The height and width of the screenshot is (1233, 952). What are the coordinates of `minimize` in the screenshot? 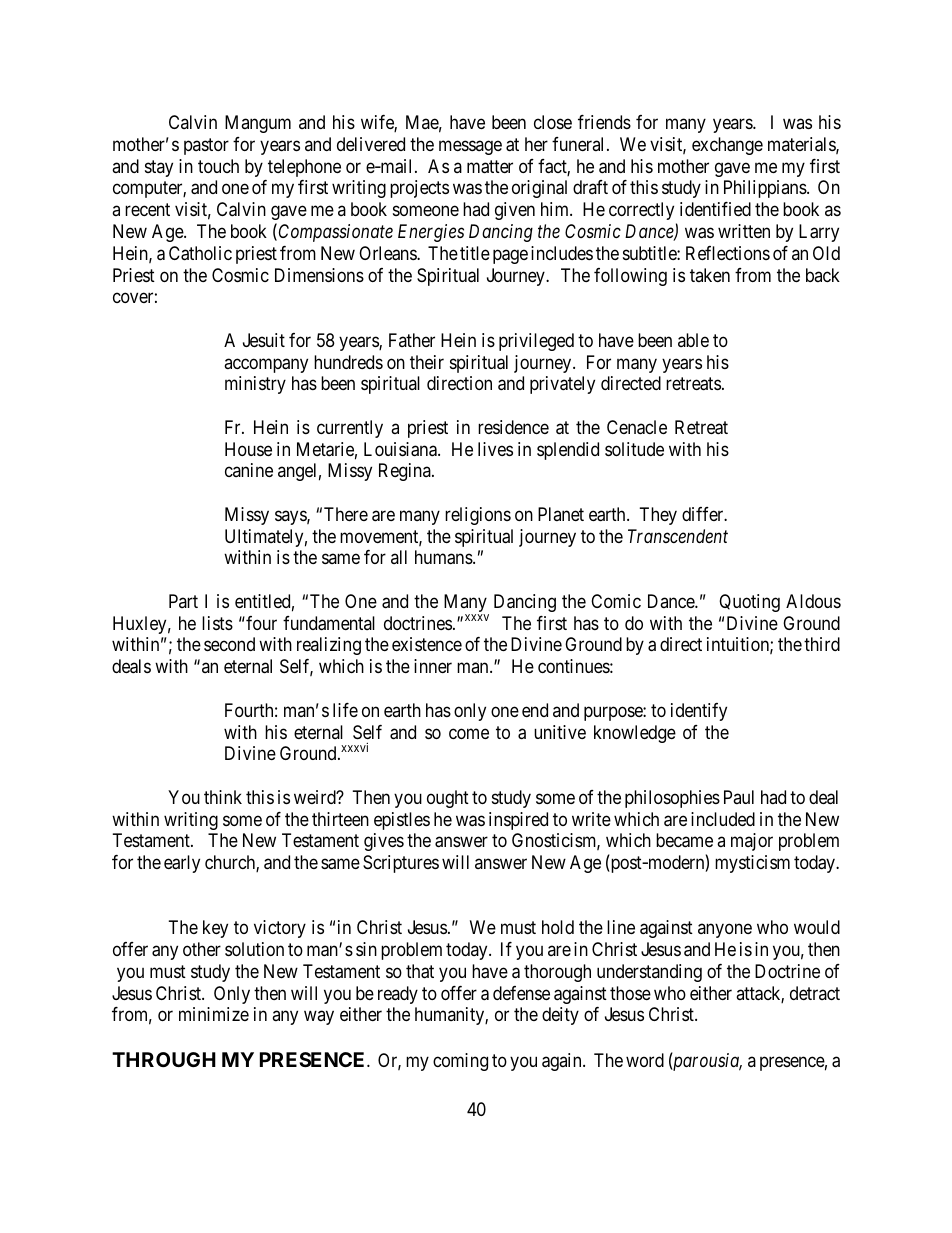 It's located at (214, 1014).
